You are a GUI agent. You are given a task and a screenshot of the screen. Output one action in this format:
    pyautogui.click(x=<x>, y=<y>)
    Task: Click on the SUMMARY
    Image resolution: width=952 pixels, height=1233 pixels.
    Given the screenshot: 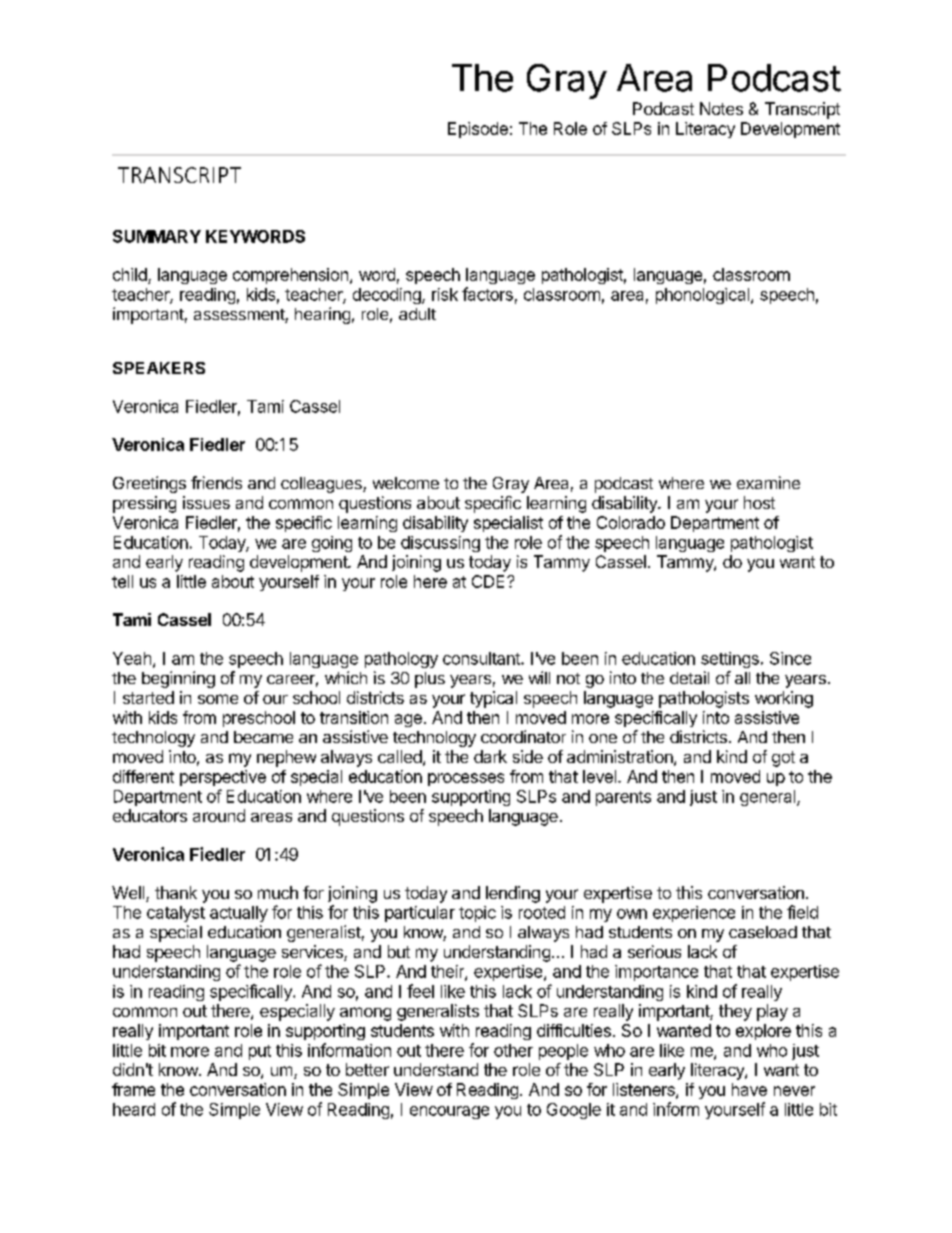 What is the action you would take?
    pyautogui.click(x=157, y=236)
